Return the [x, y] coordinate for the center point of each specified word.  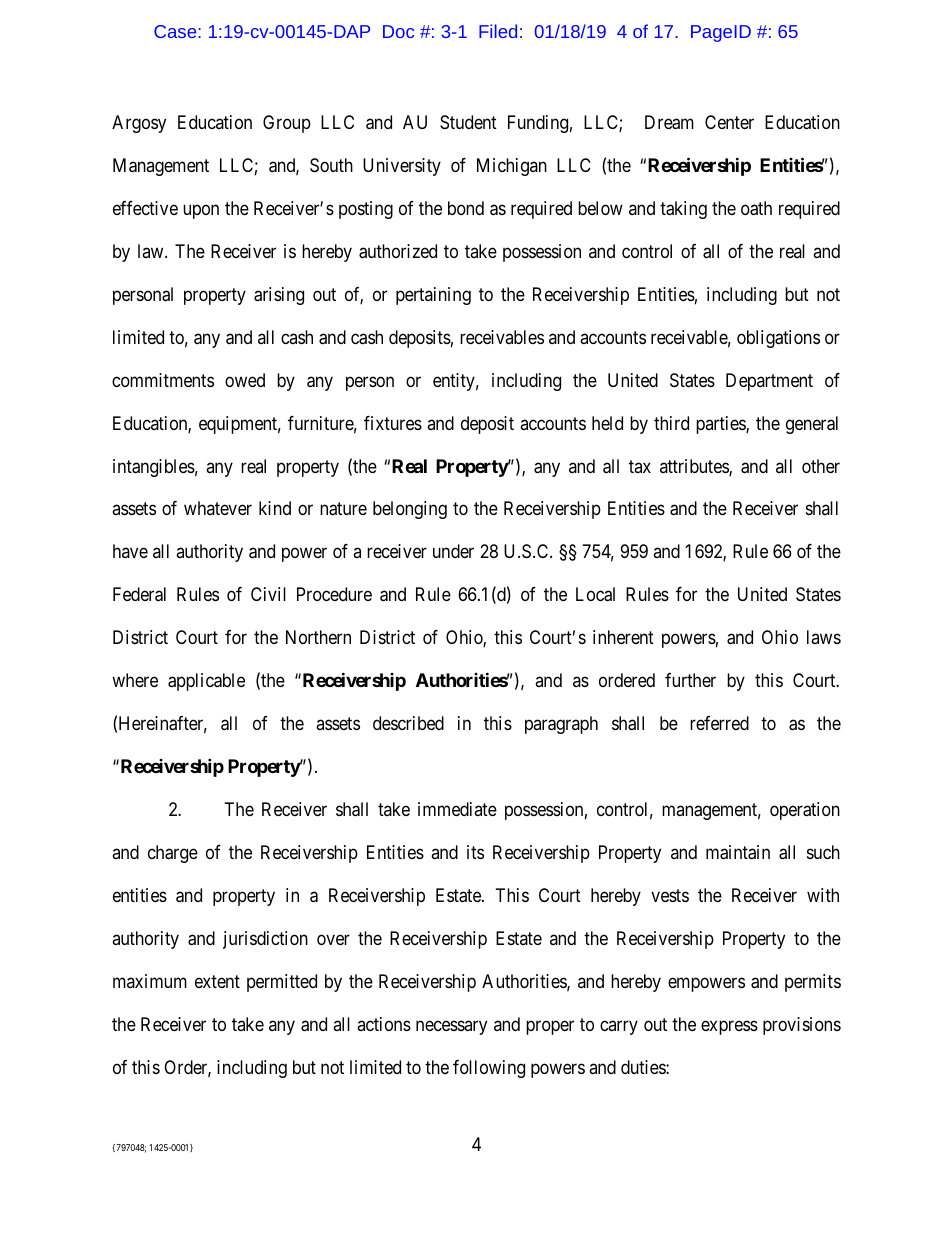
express [729, 1027]
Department [769, 382]
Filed [498, 31]
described [408, 723]
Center [729, 122]
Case [176, 31]
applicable [206, 682]
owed [245, 380]
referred [719, 723]
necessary [451, 1027]
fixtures [393, 423]
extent [217, 981]
